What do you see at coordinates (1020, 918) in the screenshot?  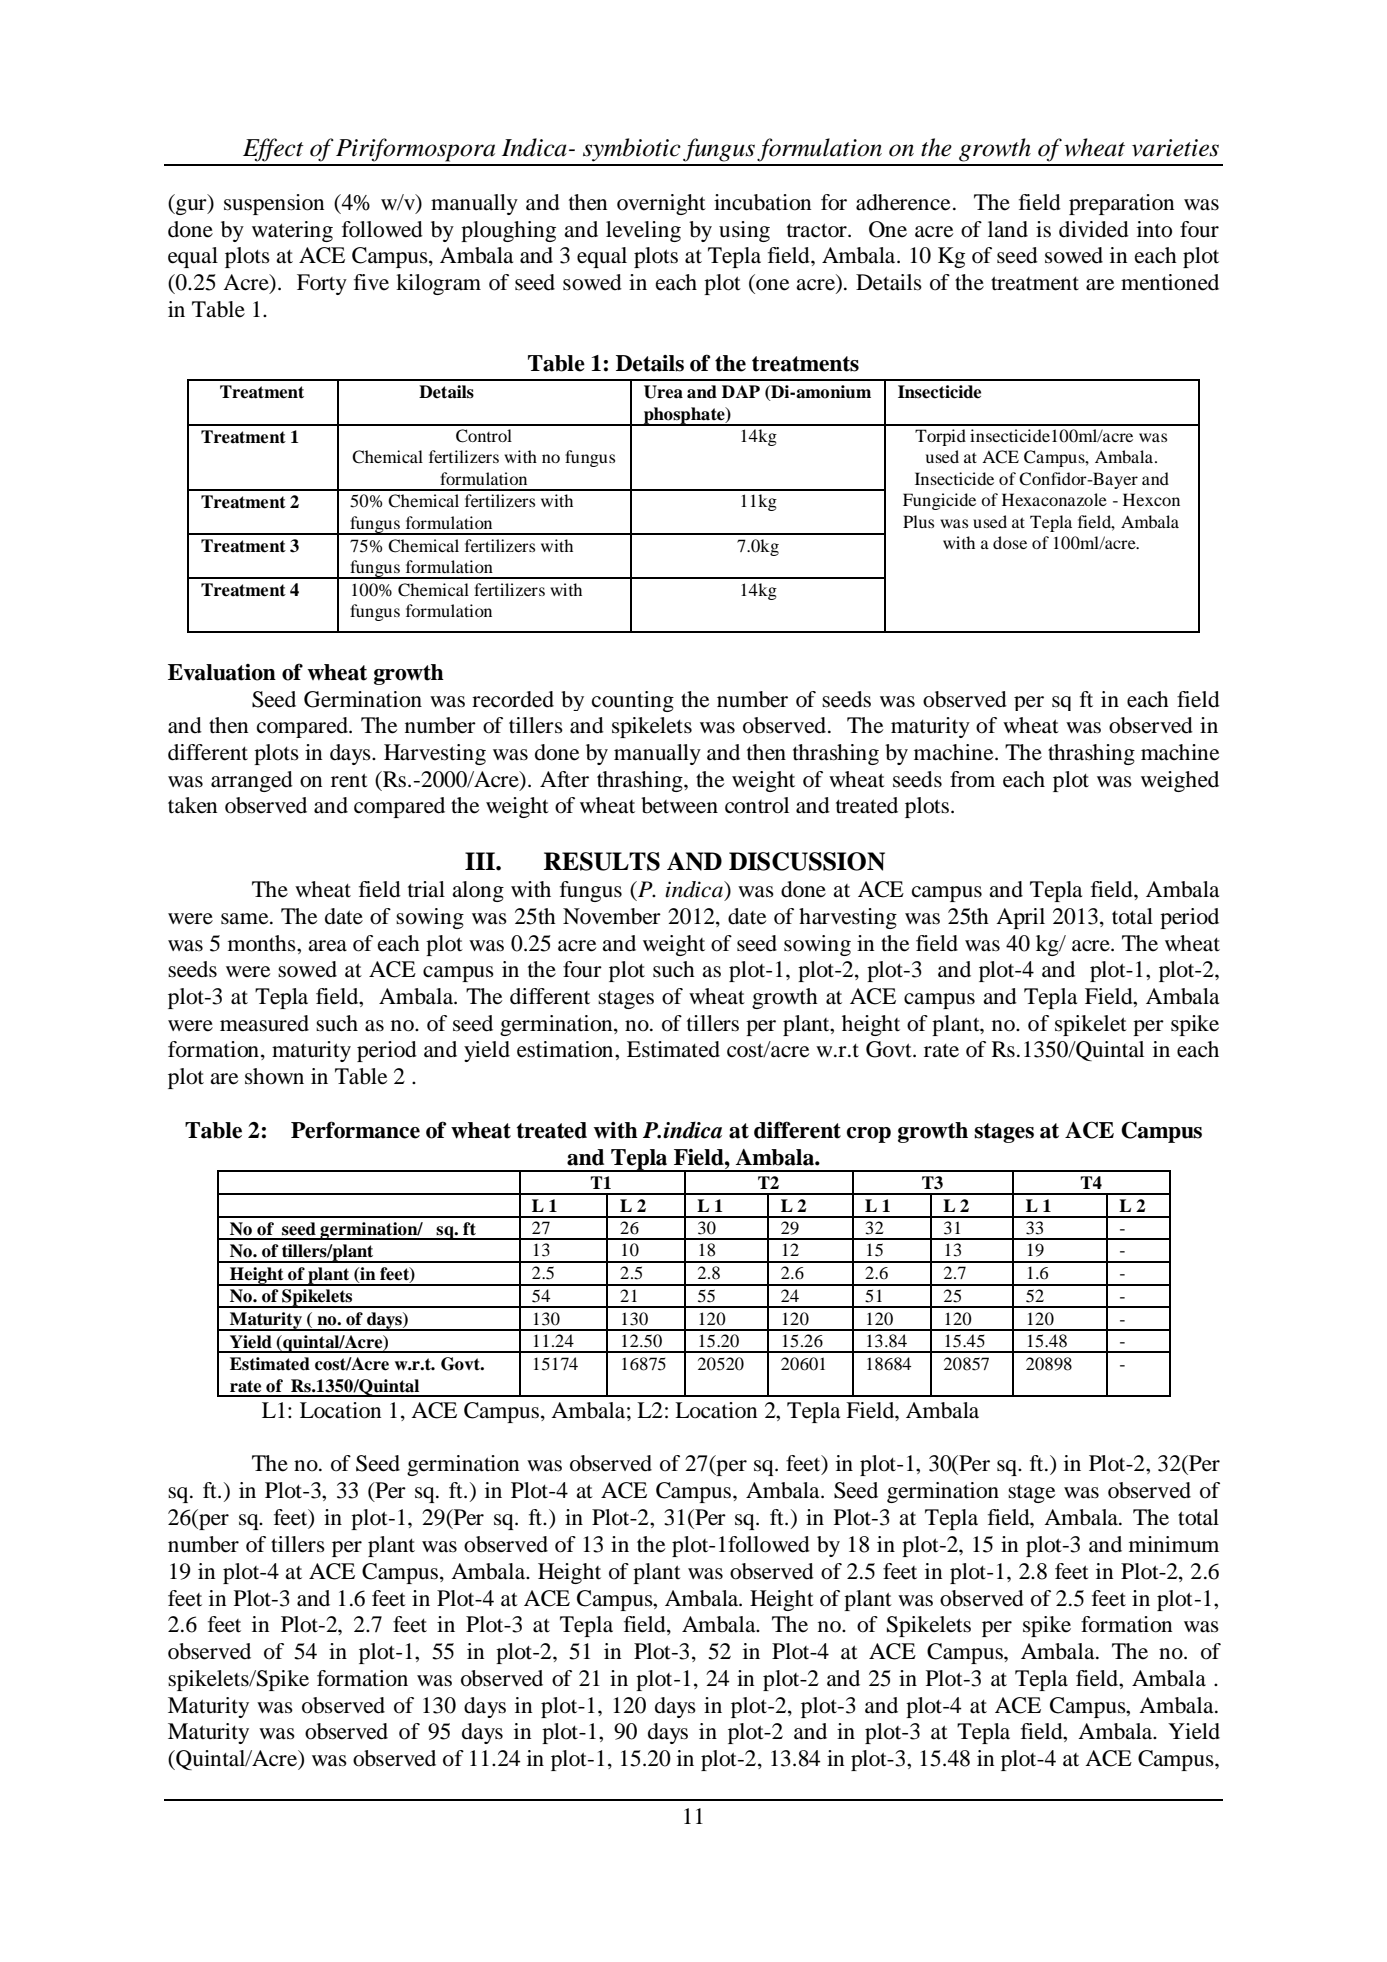 I see `April` at bounding box center [1020, 918].
